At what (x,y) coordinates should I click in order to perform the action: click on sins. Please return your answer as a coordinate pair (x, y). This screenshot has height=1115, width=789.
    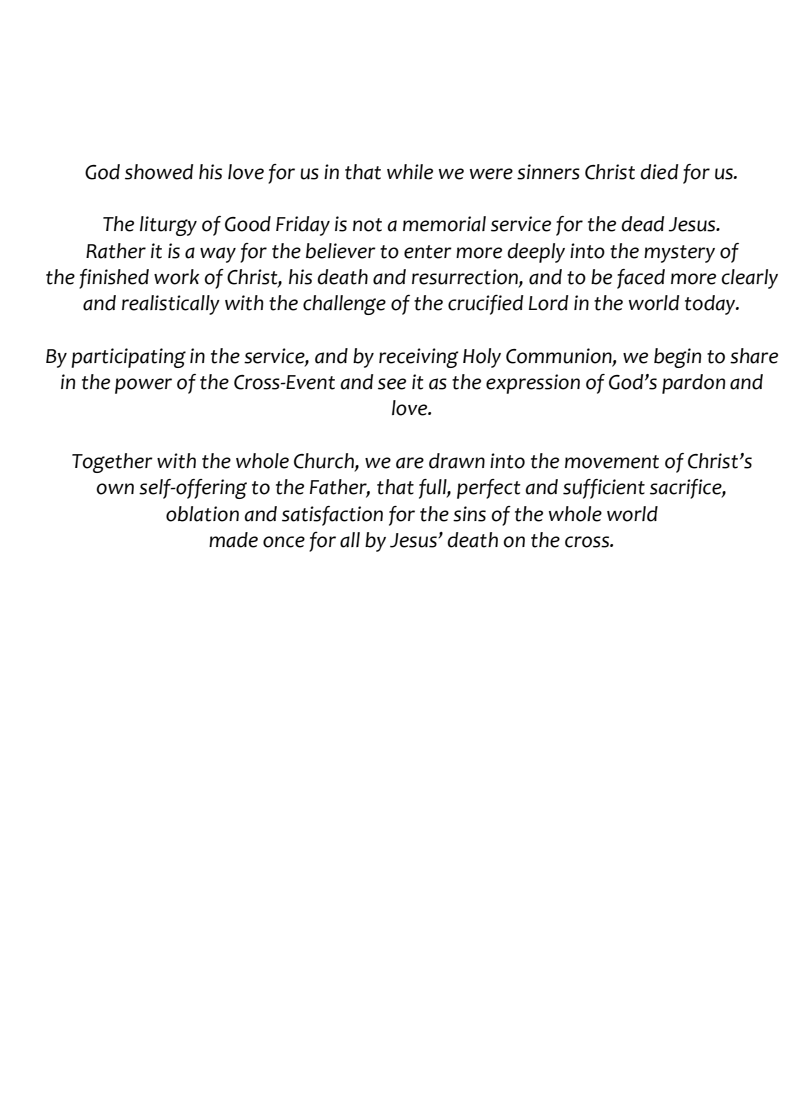
    Looking at the image, I should click on (469, 514).
